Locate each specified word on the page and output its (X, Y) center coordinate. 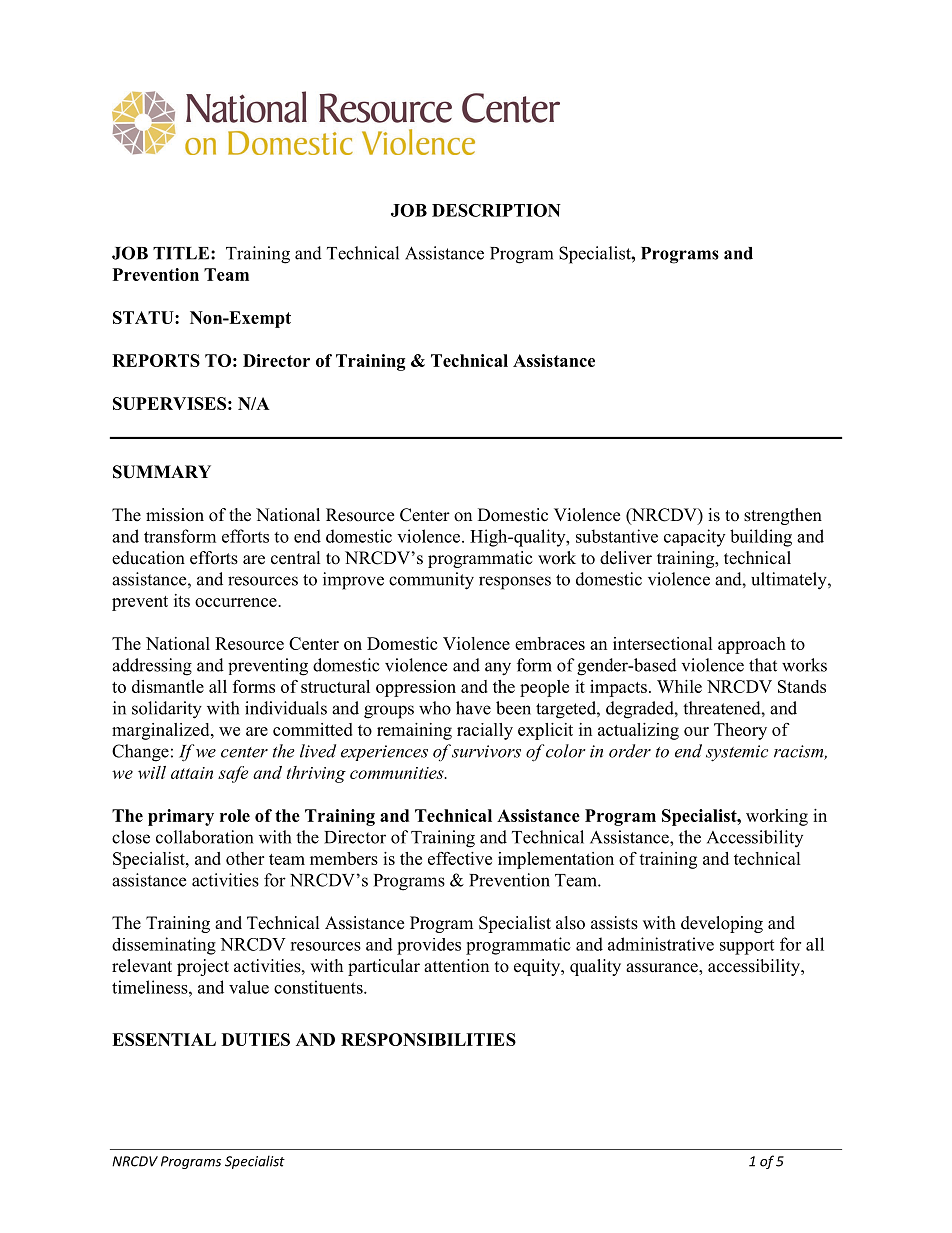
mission (175, 515)
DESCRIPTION (496, 210)
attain (192, 773)
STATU (144, 317)
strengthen (783, 516)
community (431, 581)
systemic (737, 753)
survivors (486, 751)
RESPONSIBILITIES (428, 1039)
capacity (694, 538)
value (249, 987)
